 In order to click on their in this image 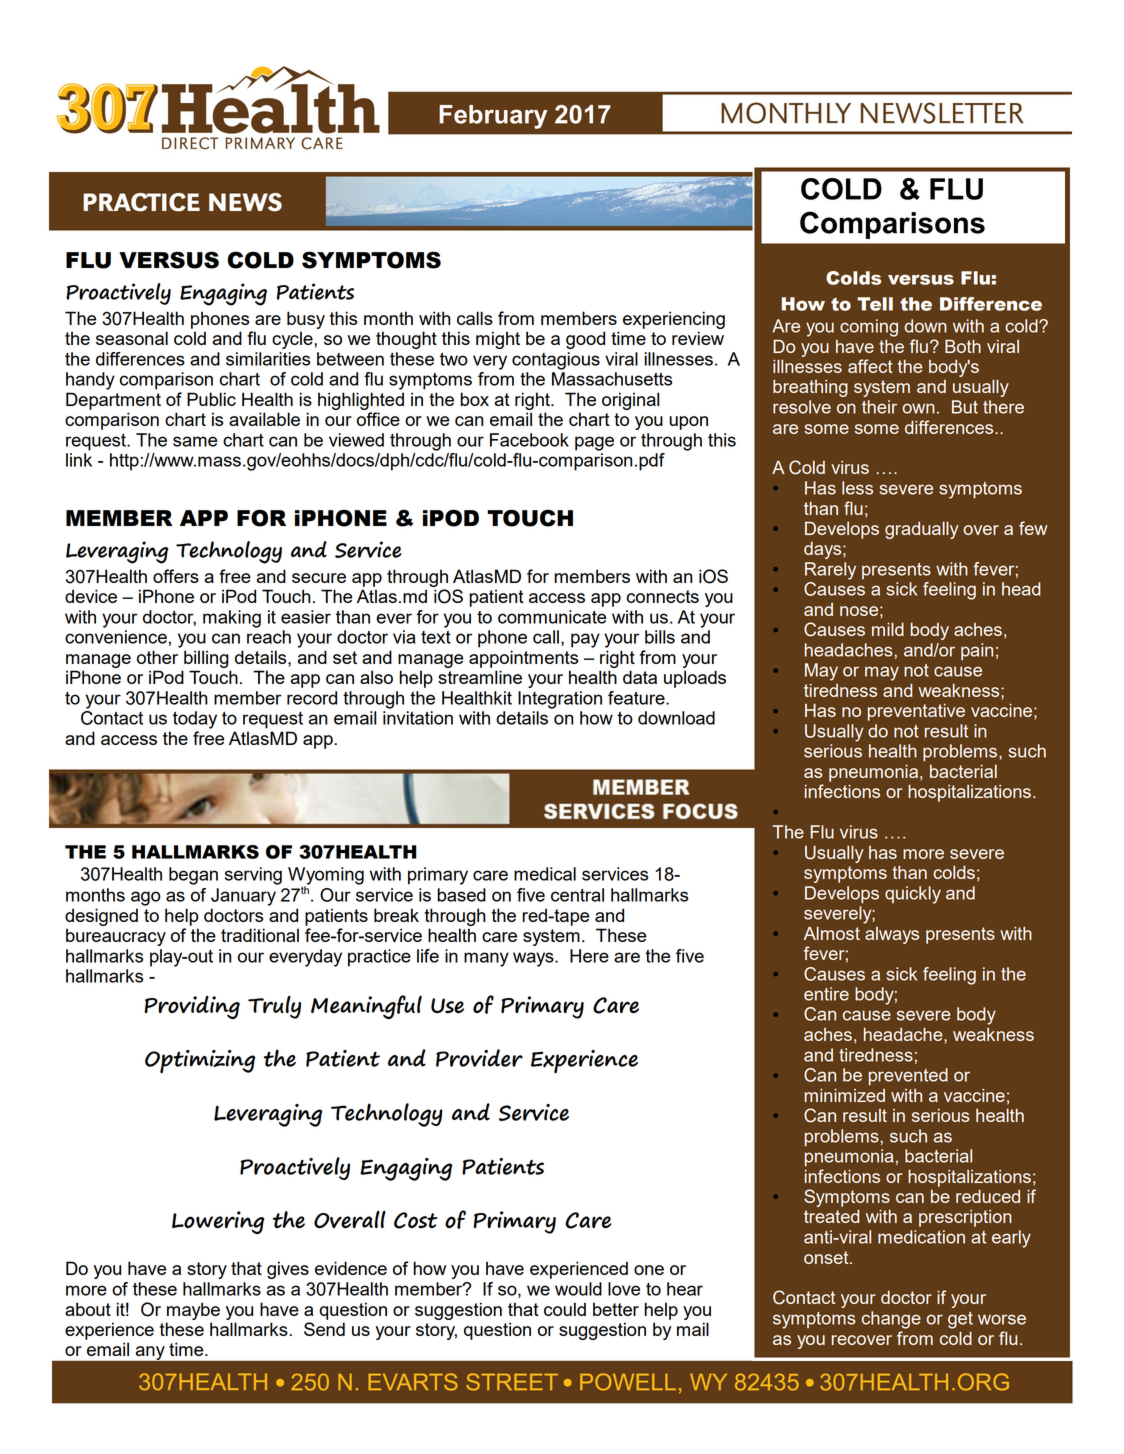, I will do `click(879, 407)`.
